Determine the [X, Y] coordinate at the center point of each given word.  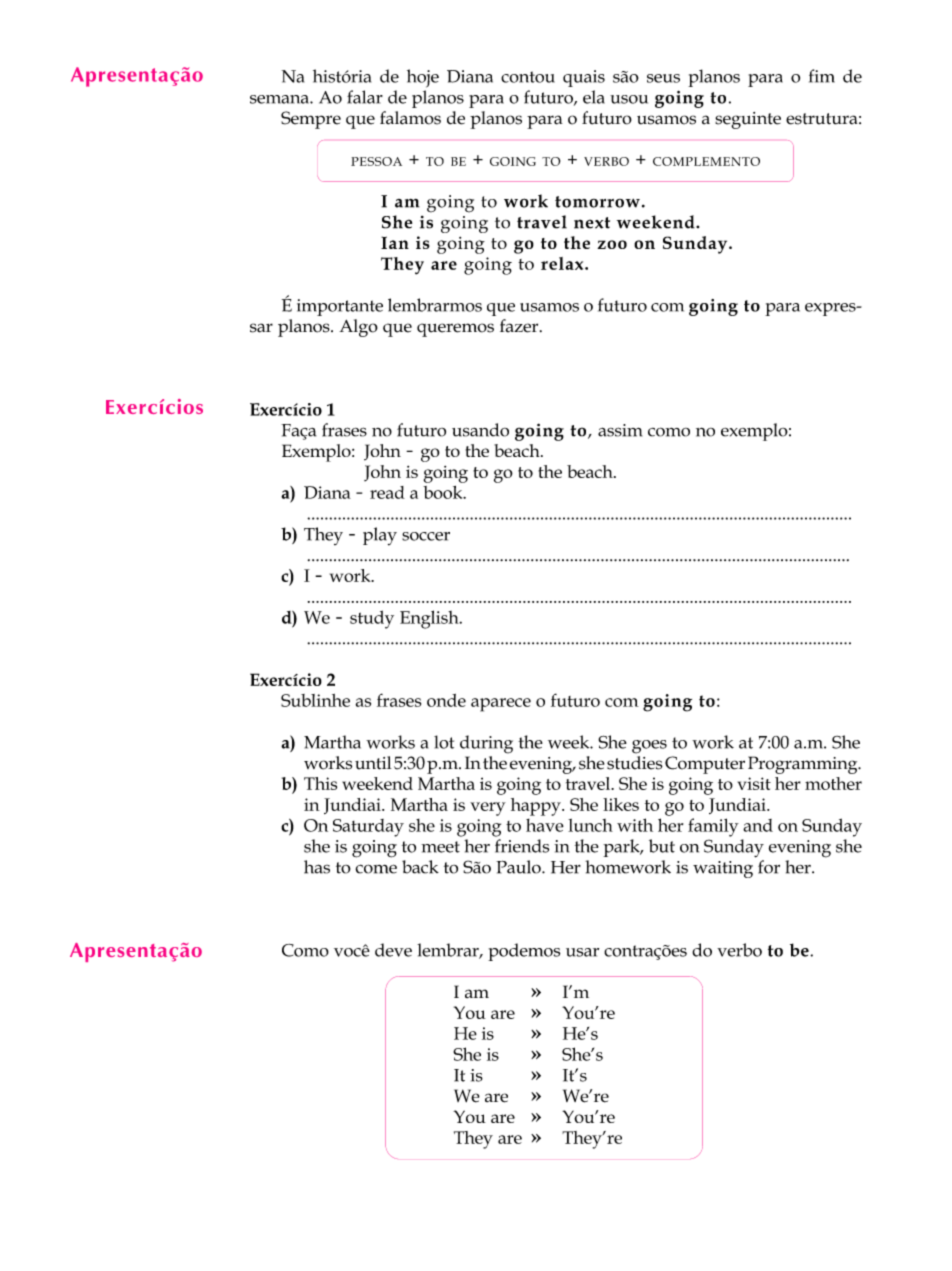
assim [620, 430]
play [380, 536]
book [444, 492]
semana [280, 99]
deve [393, 950]
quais [584, 78]
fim [822, 76]
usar [582, 952]
